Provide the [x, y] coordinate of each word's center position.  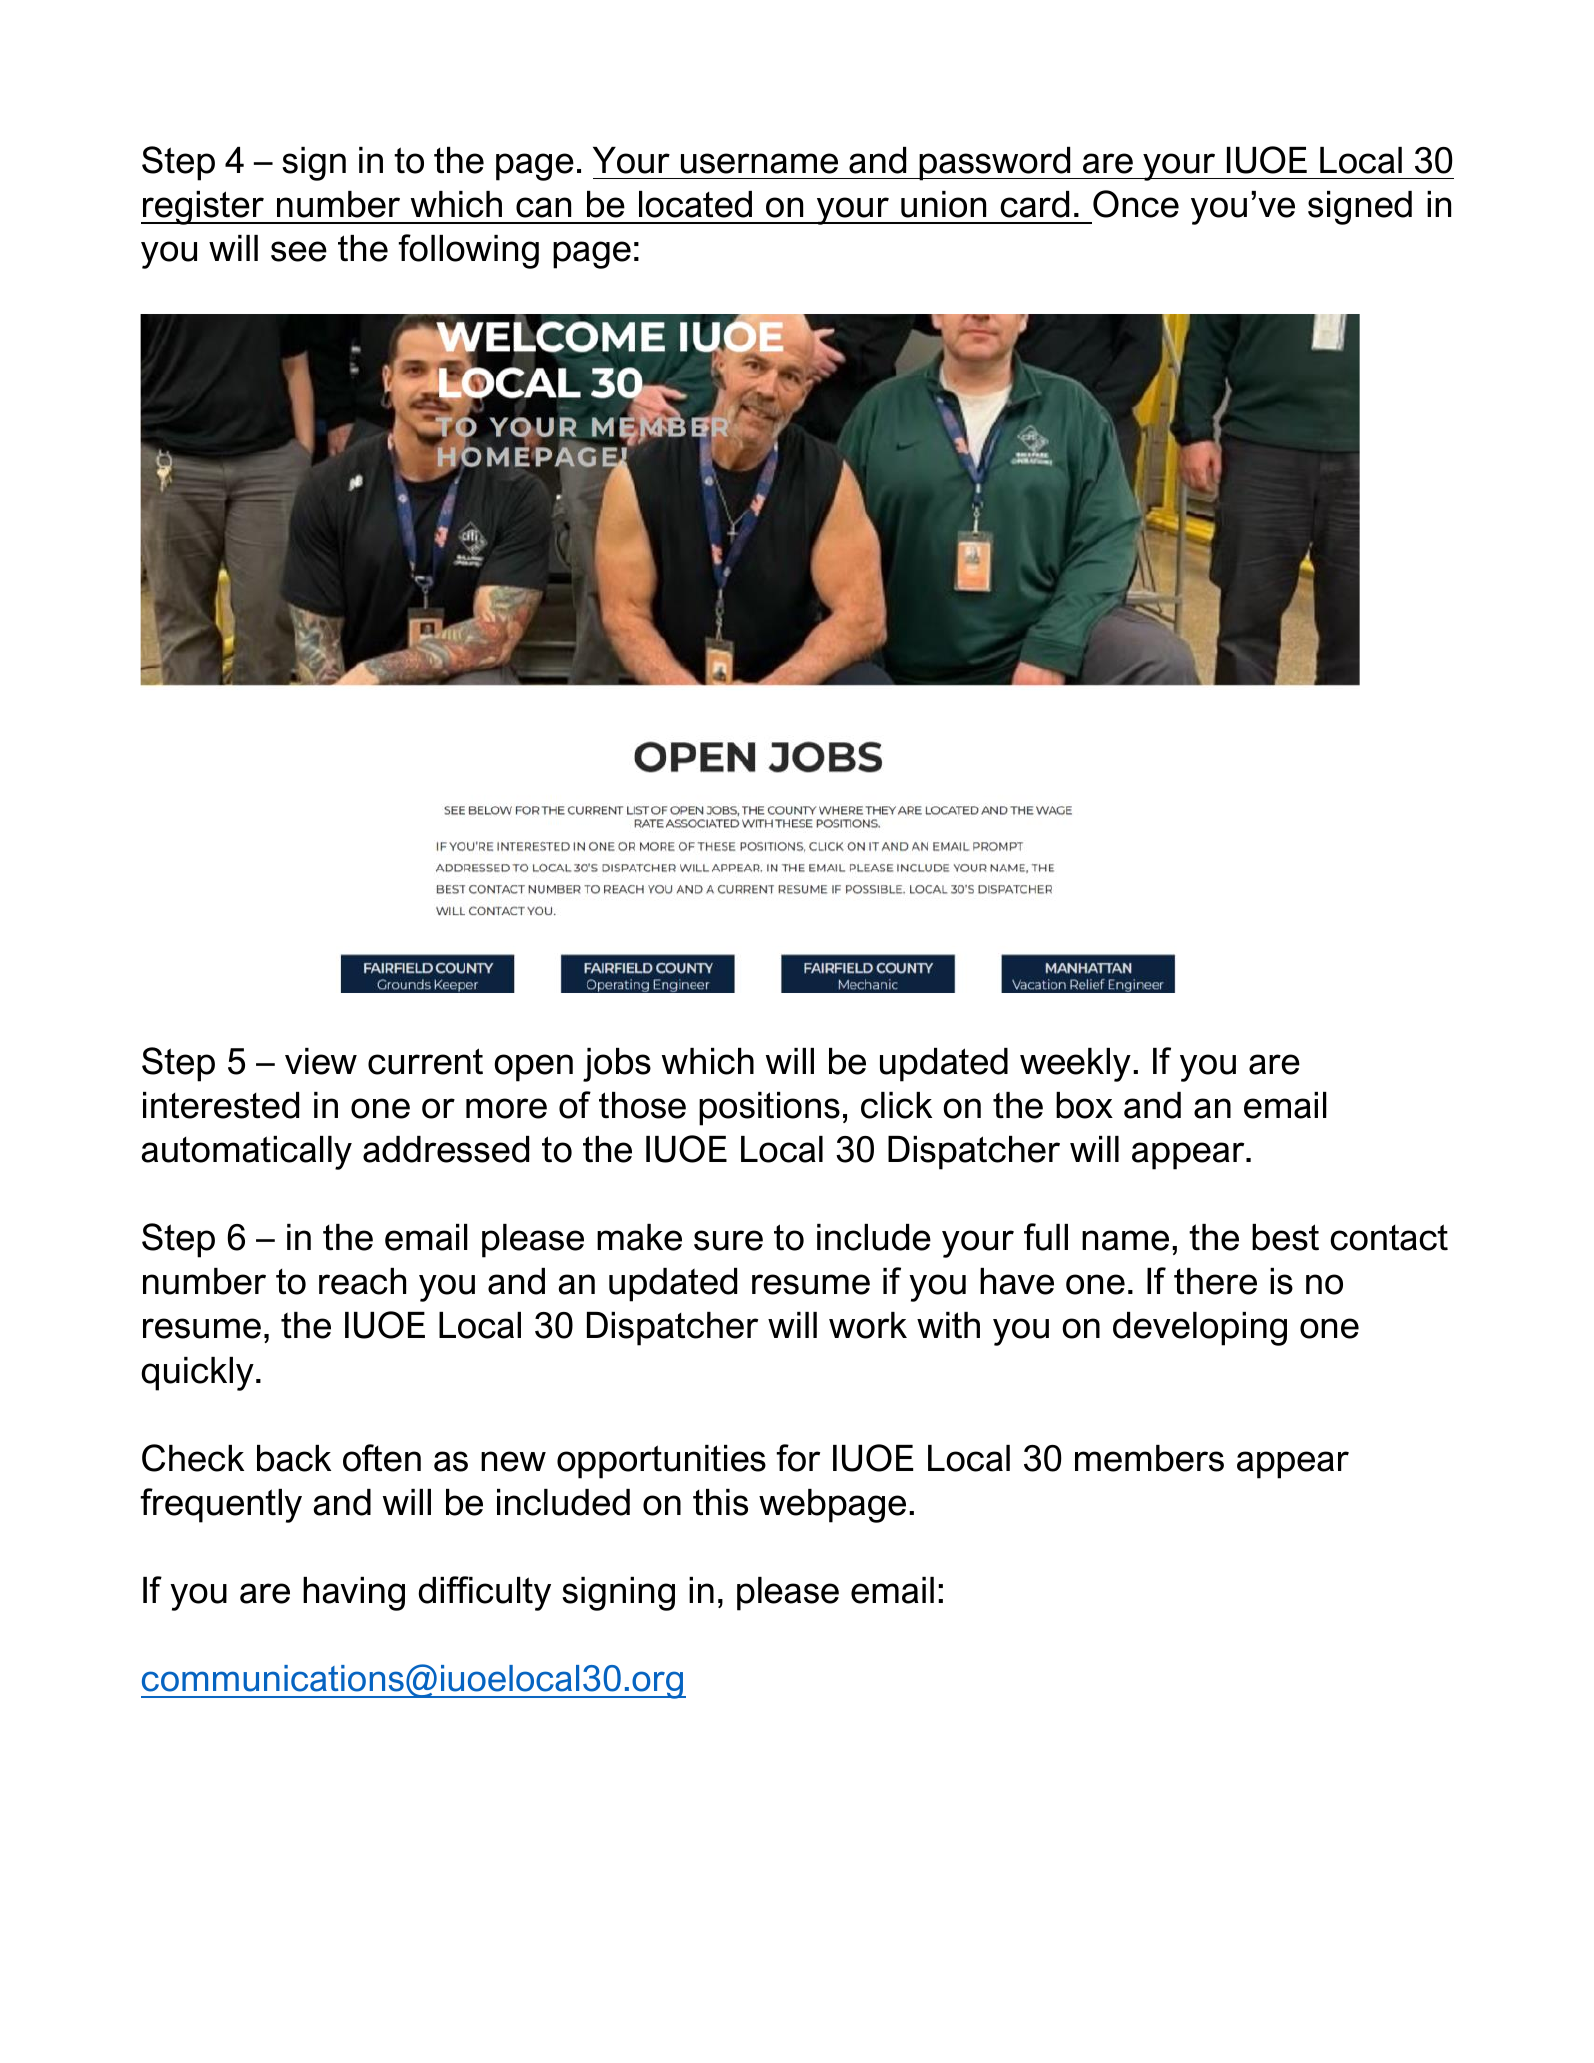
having [354, 1594]
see [299, 251]
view [321, 1061]
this [720, 1502]
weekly [1075, 1065]
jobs [617, 1065]
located [695, 204]
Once [1136, 204]
